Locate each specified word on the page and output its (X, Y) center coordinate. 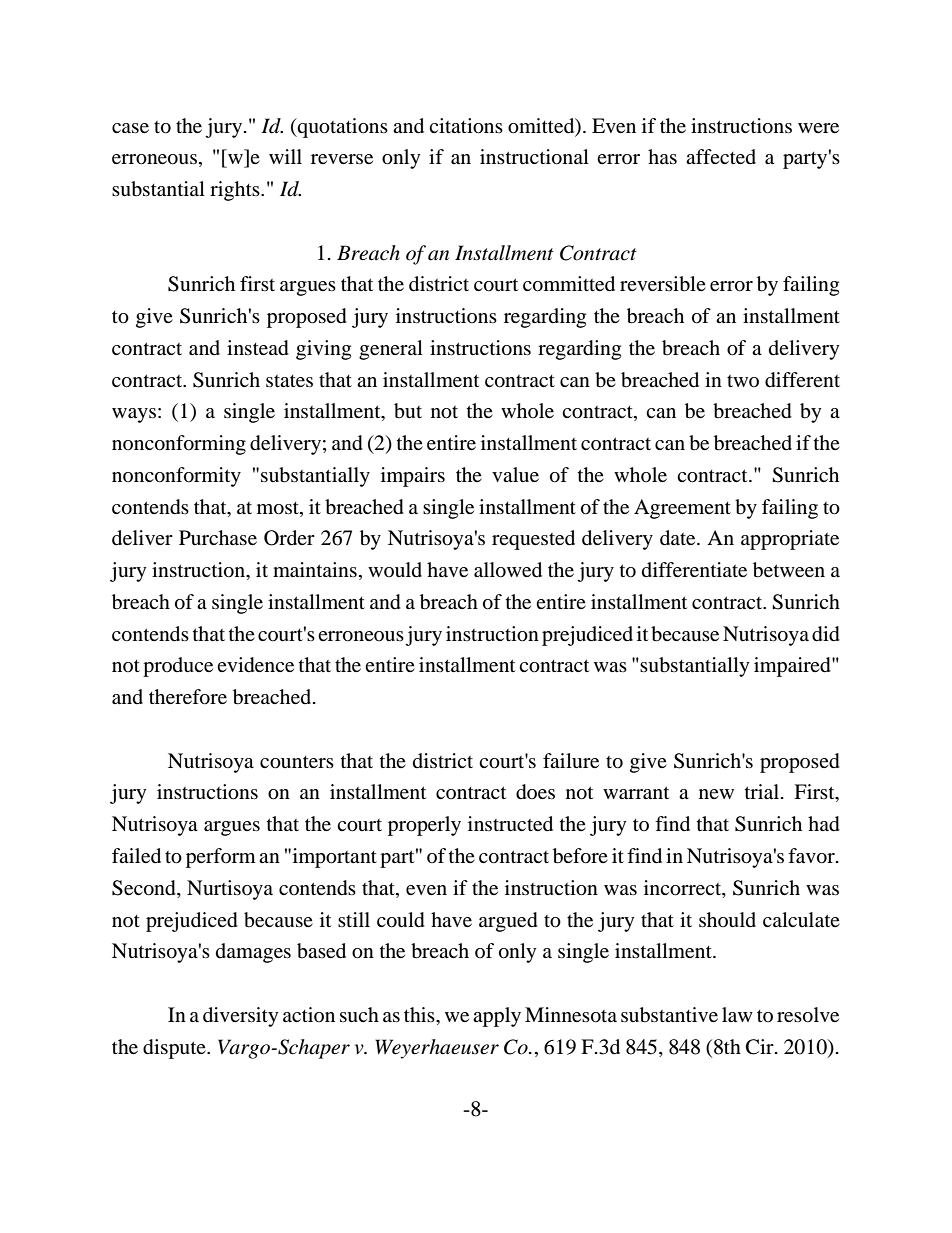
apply (497, 1017)
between (789, 570)
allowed (508, 570)
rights (236, 191)
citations (466, 126)
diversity (241, 1017)
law (737, 1014)
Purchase (218, 537)
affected (721, 156)
